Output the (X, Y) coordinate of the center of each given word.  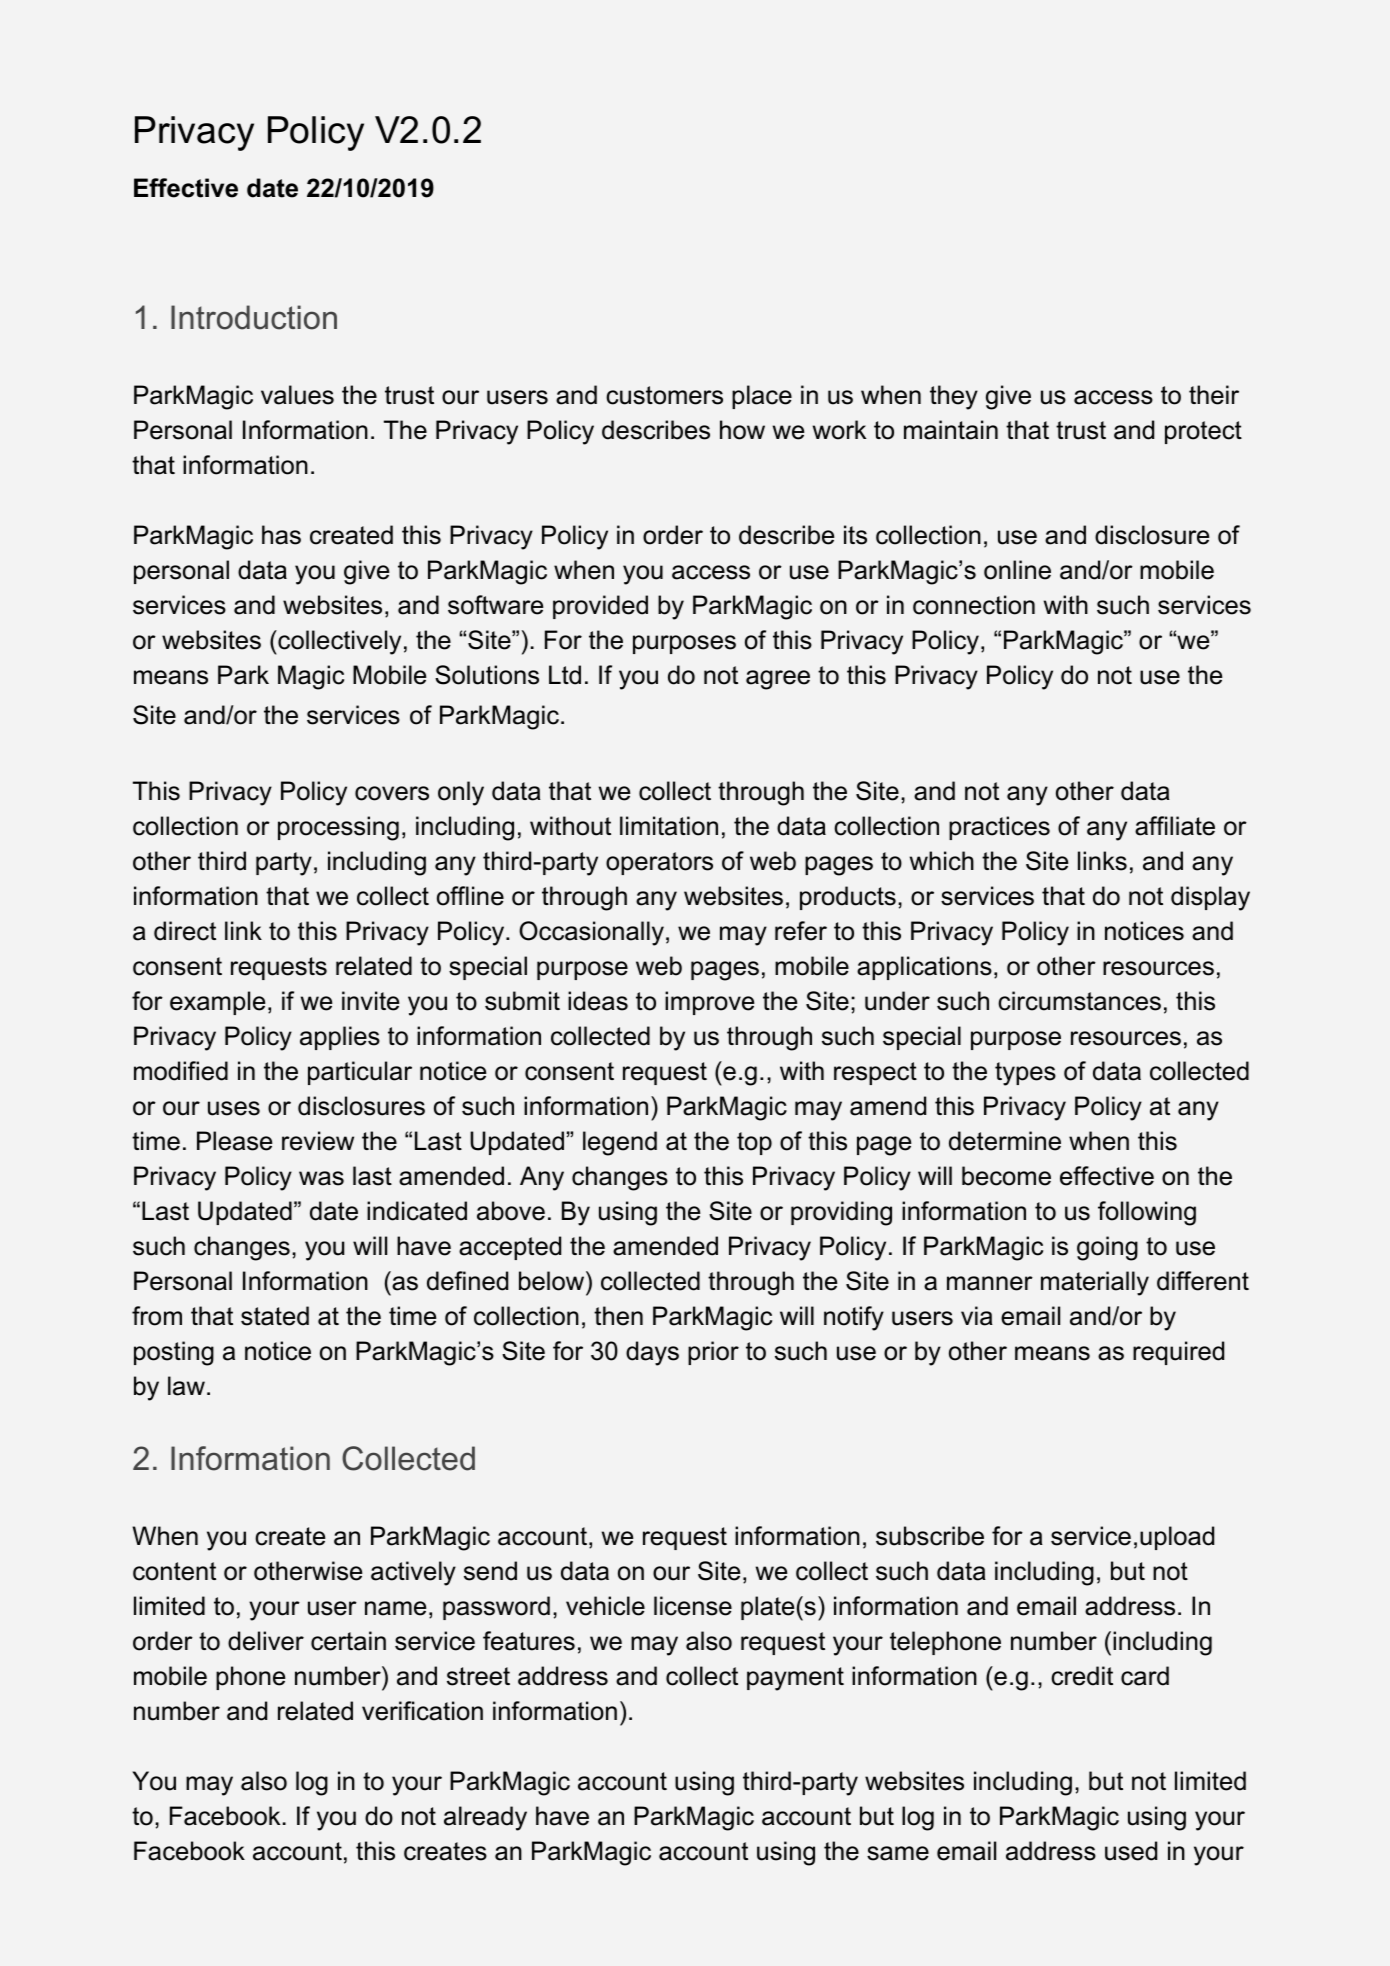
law (186, 1386)
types (1025, 1074)
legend (620, 1143)
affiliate (1175, 826)
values (297, 395)
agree (778, 680)
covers (392, 793)
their (1214, 395)
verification (422, 1711)
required (1178, 1353)
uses (234, 1108)
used (1131, 1851)
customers (664, 395)
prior (713, 1353)
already (485, 1818)
